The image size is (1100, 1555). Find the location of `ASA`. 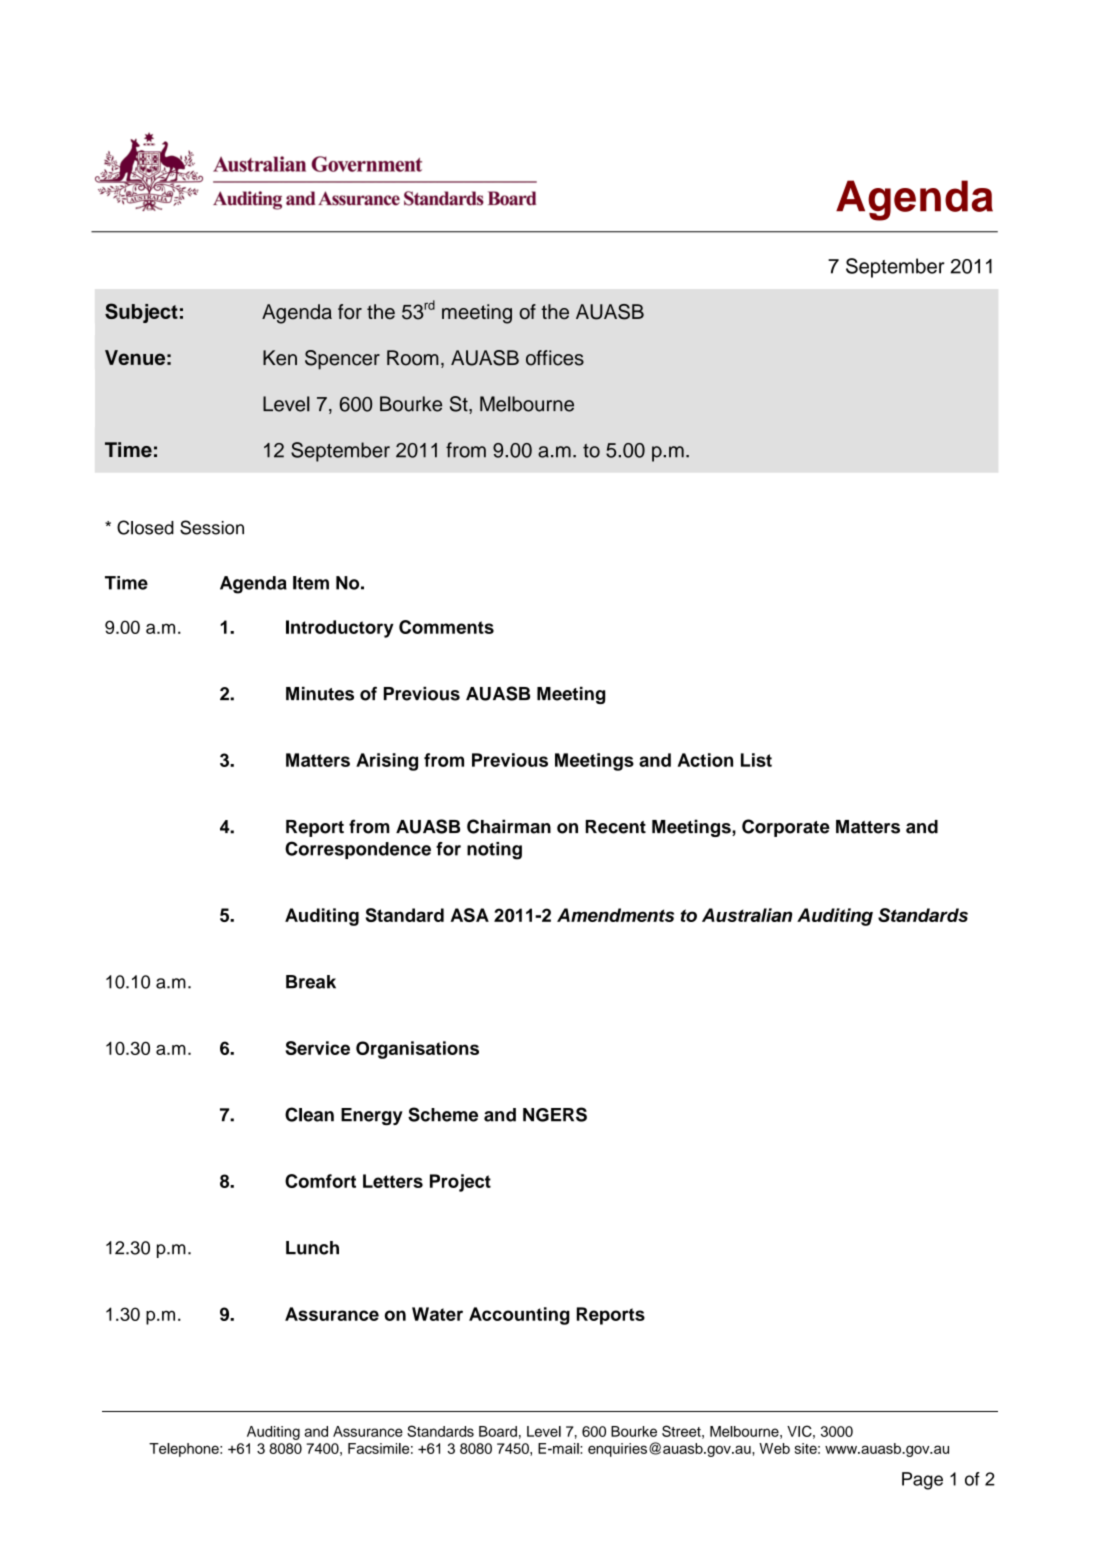

ASA is located at coordinates (469, 915).
